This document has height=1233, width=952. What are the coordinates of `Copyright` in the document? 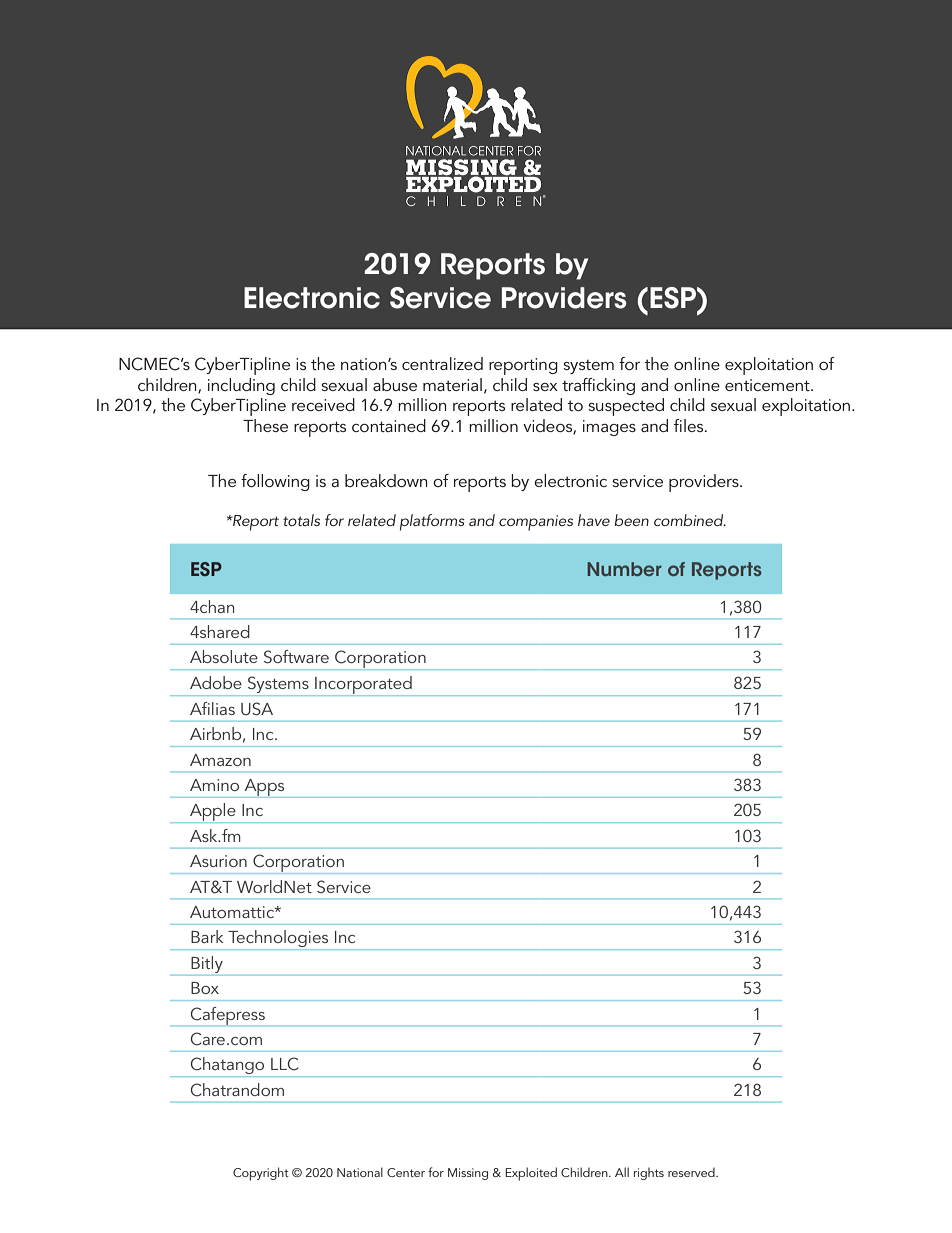 It's located at (261, 1174).
